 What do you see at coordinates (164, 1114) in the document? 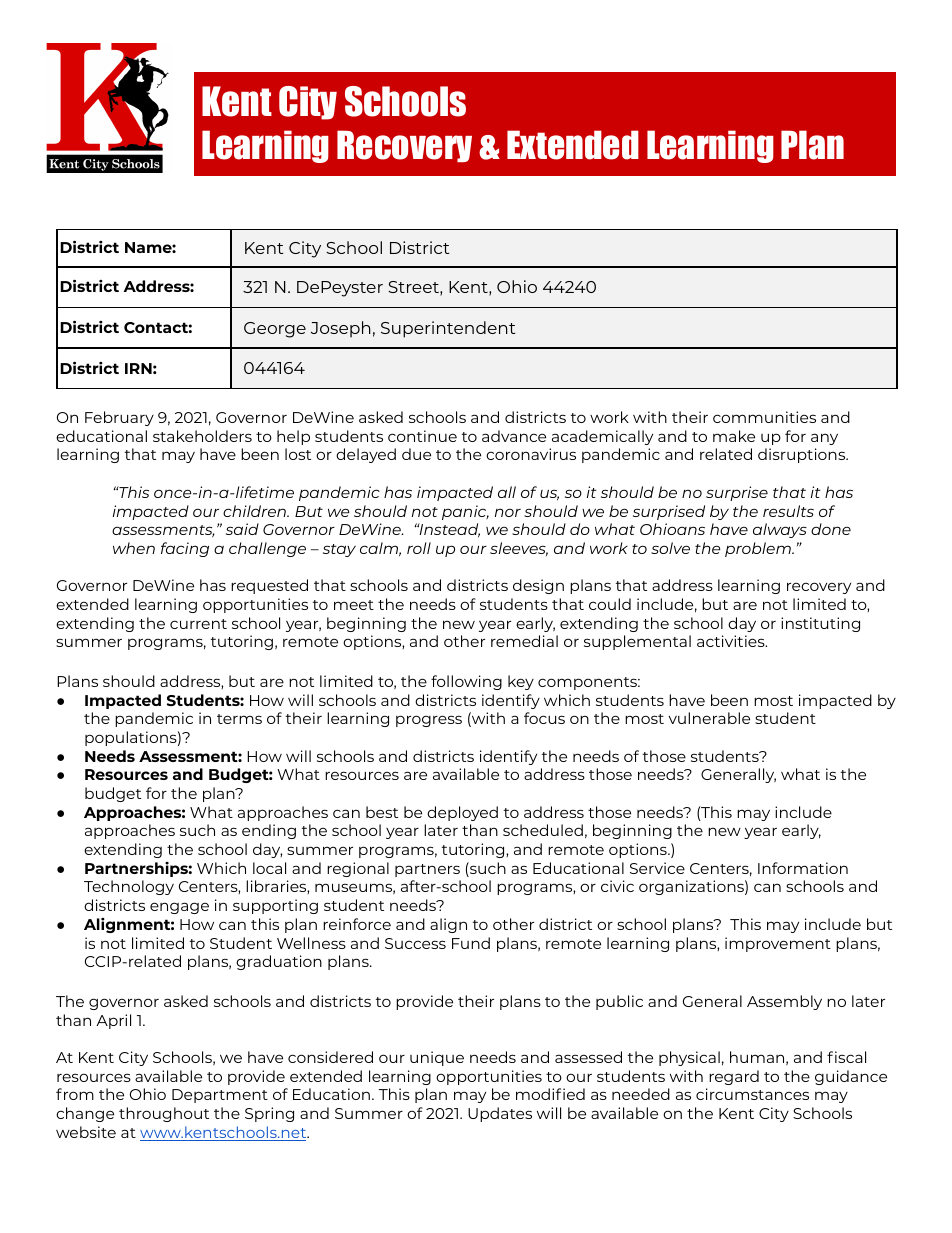
I see `throughout` at bounding box center [164, 1114].
